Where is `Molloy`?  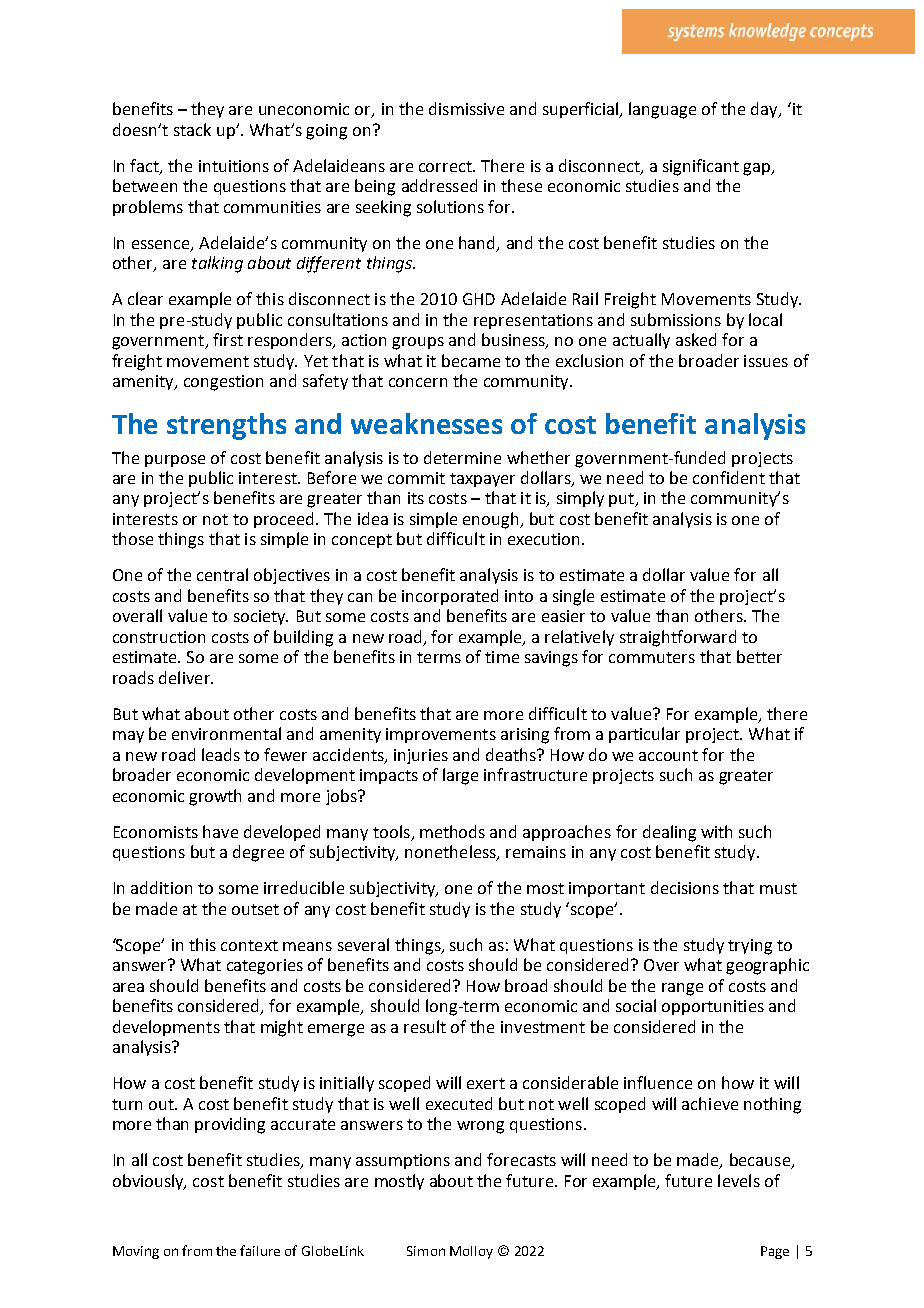 Molloy is located at coordinates (471, 1252).
